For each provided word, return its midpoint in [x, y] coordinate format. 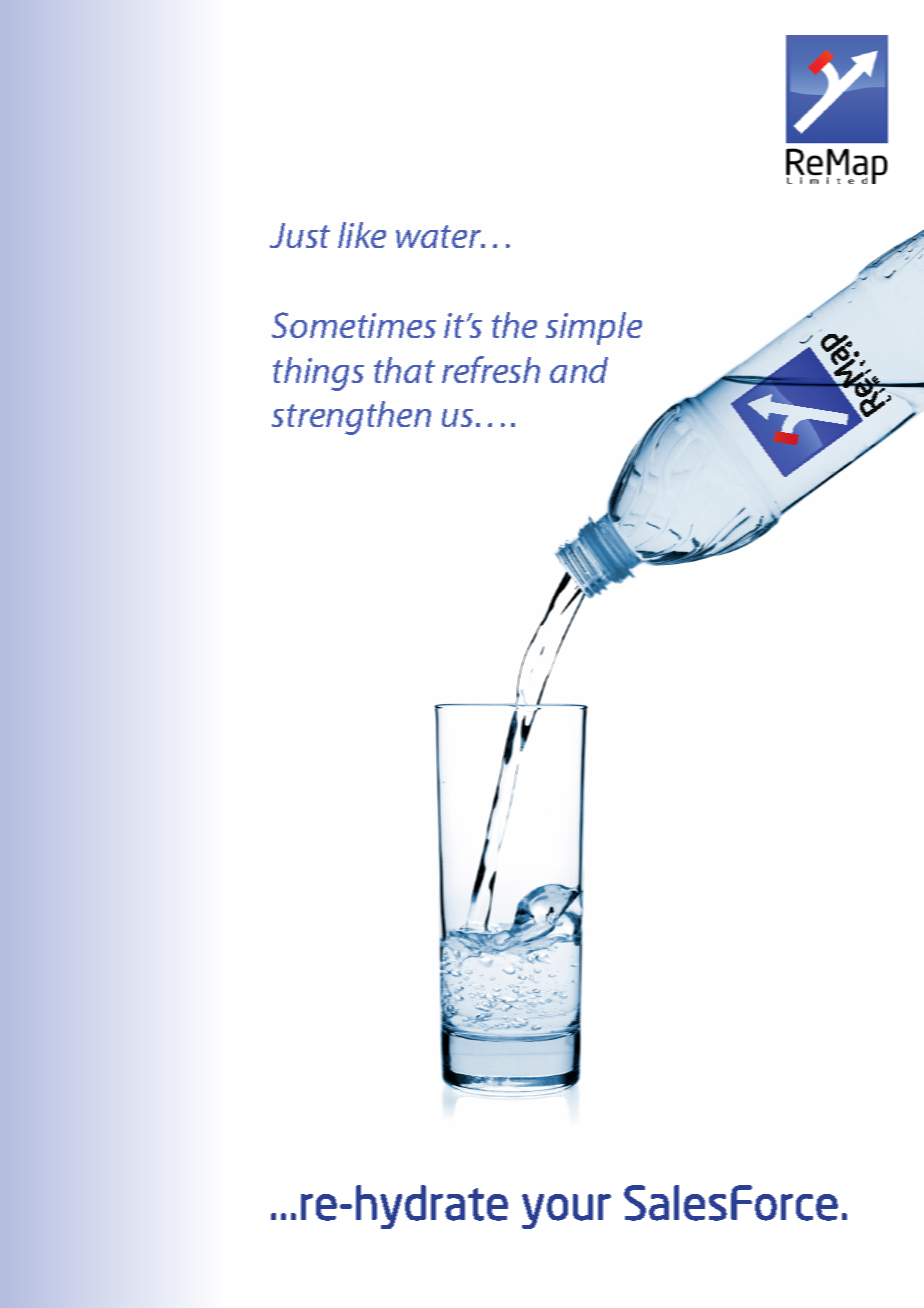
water [439, 236]
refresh [491, 369]
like [362, 235]
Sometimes [354, 325]
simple [594, 328]
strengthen [351, 418]
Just [300, 235]
